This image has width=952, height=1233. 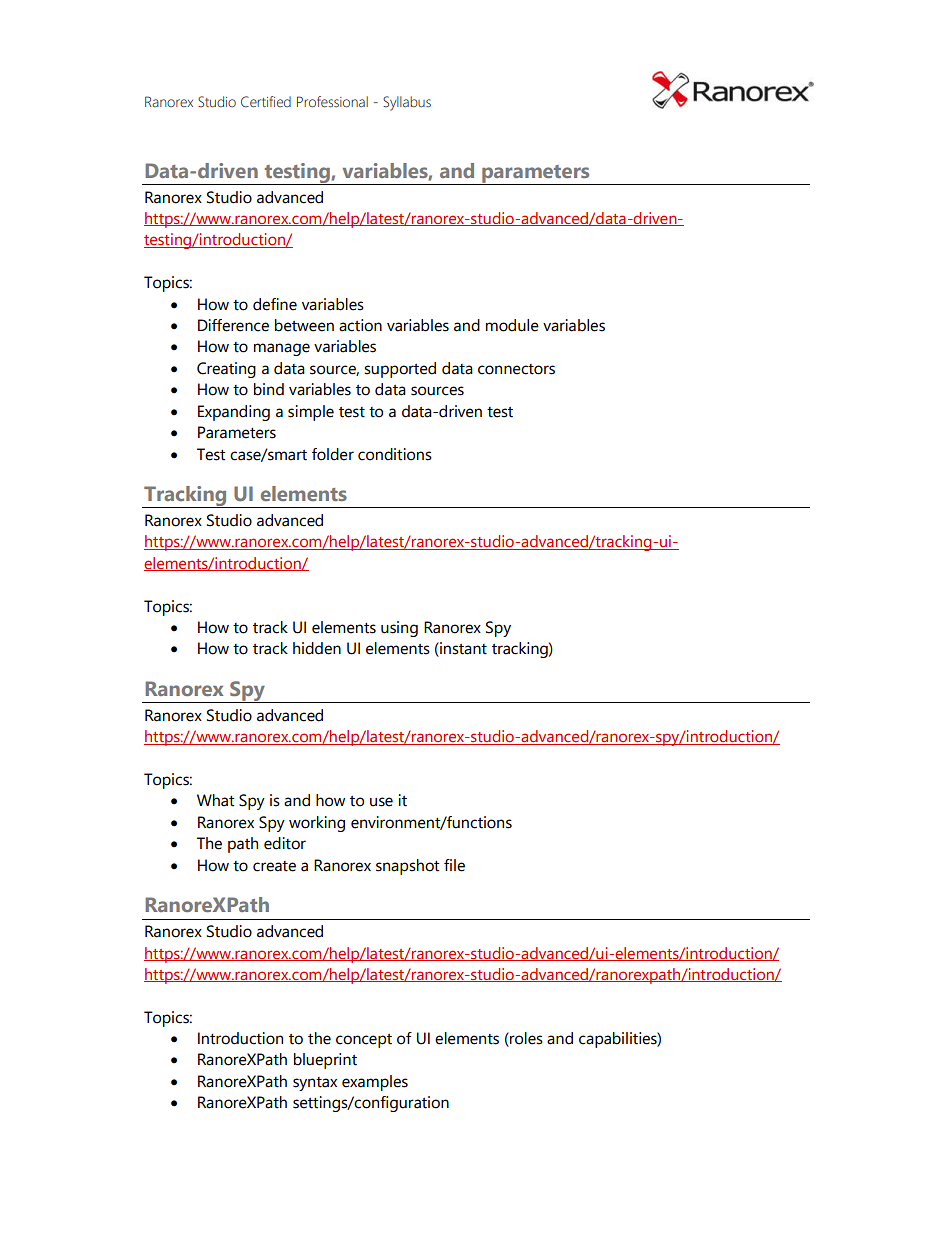 I want to click on What, so click(x=215, y=800).
